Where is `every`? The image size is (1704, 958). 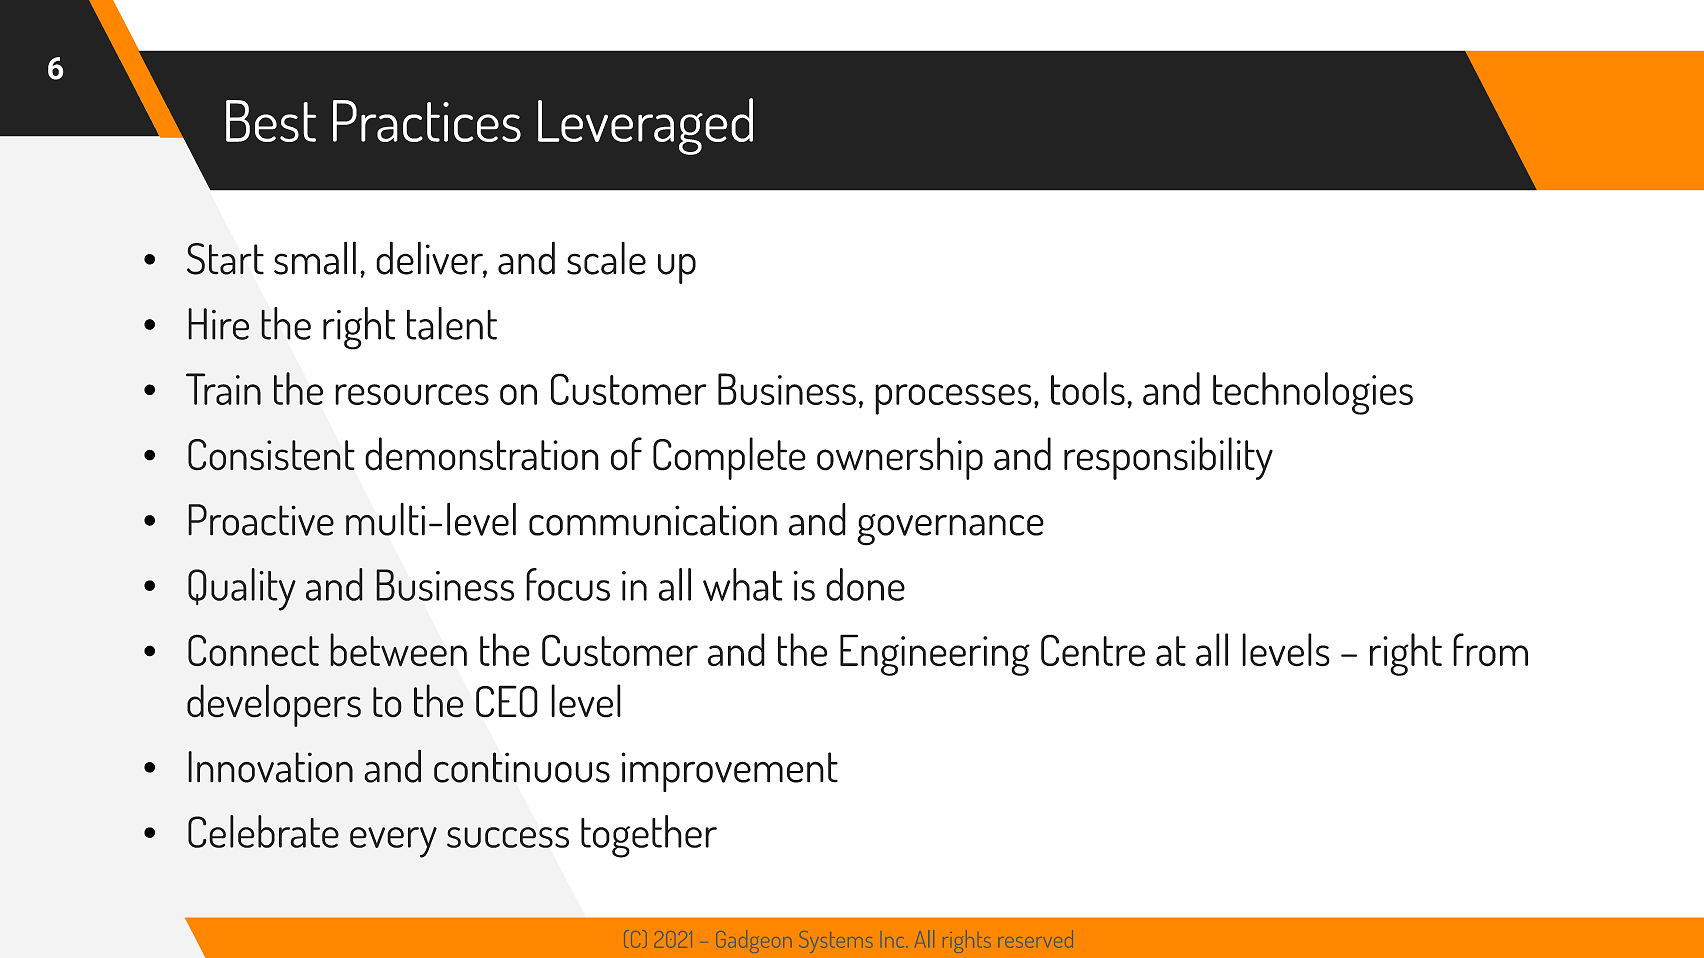 every is located at coordinates (393, 842).
